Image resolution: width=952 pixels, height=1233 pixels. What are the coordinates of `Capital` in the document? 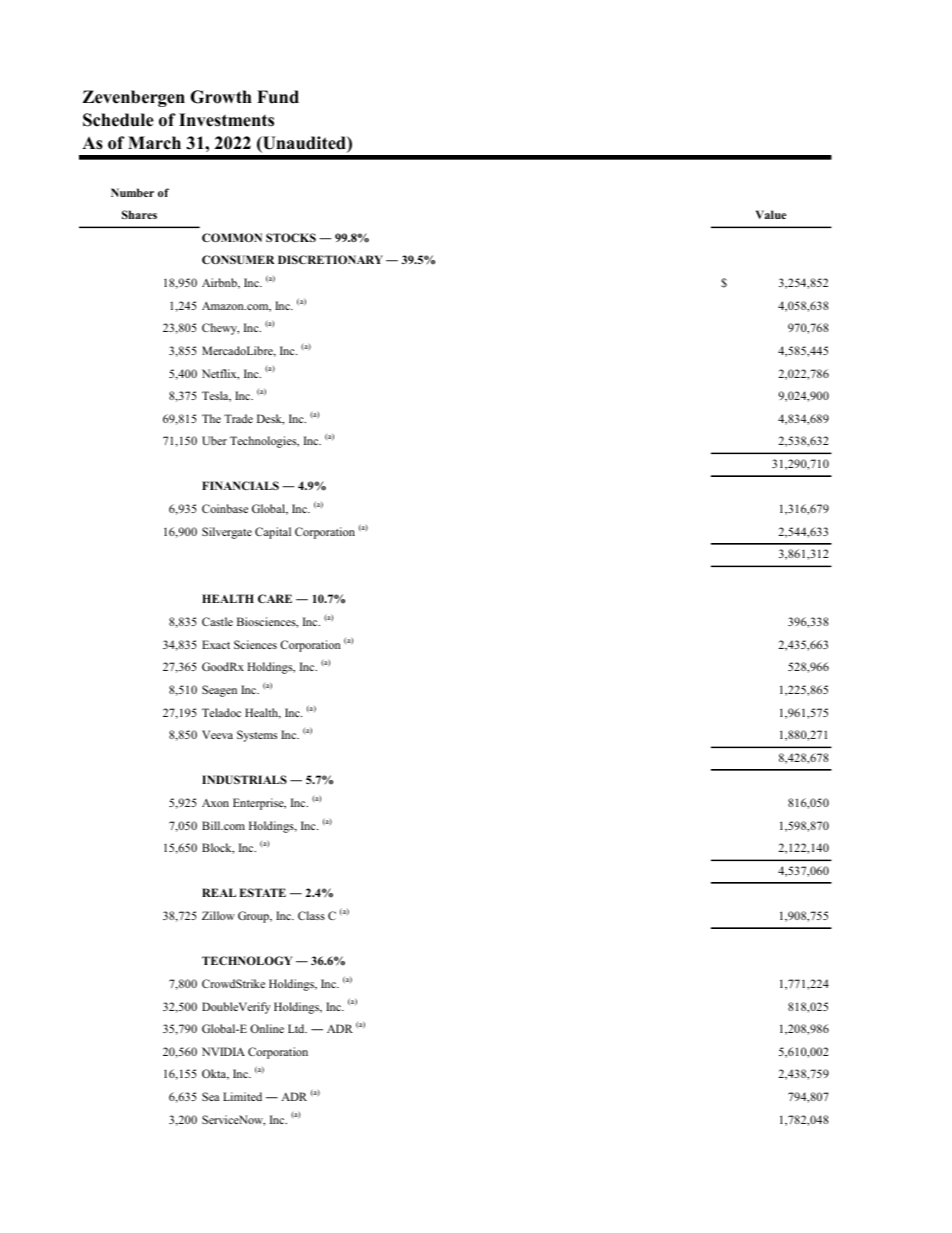 It's located at (273, 533).
